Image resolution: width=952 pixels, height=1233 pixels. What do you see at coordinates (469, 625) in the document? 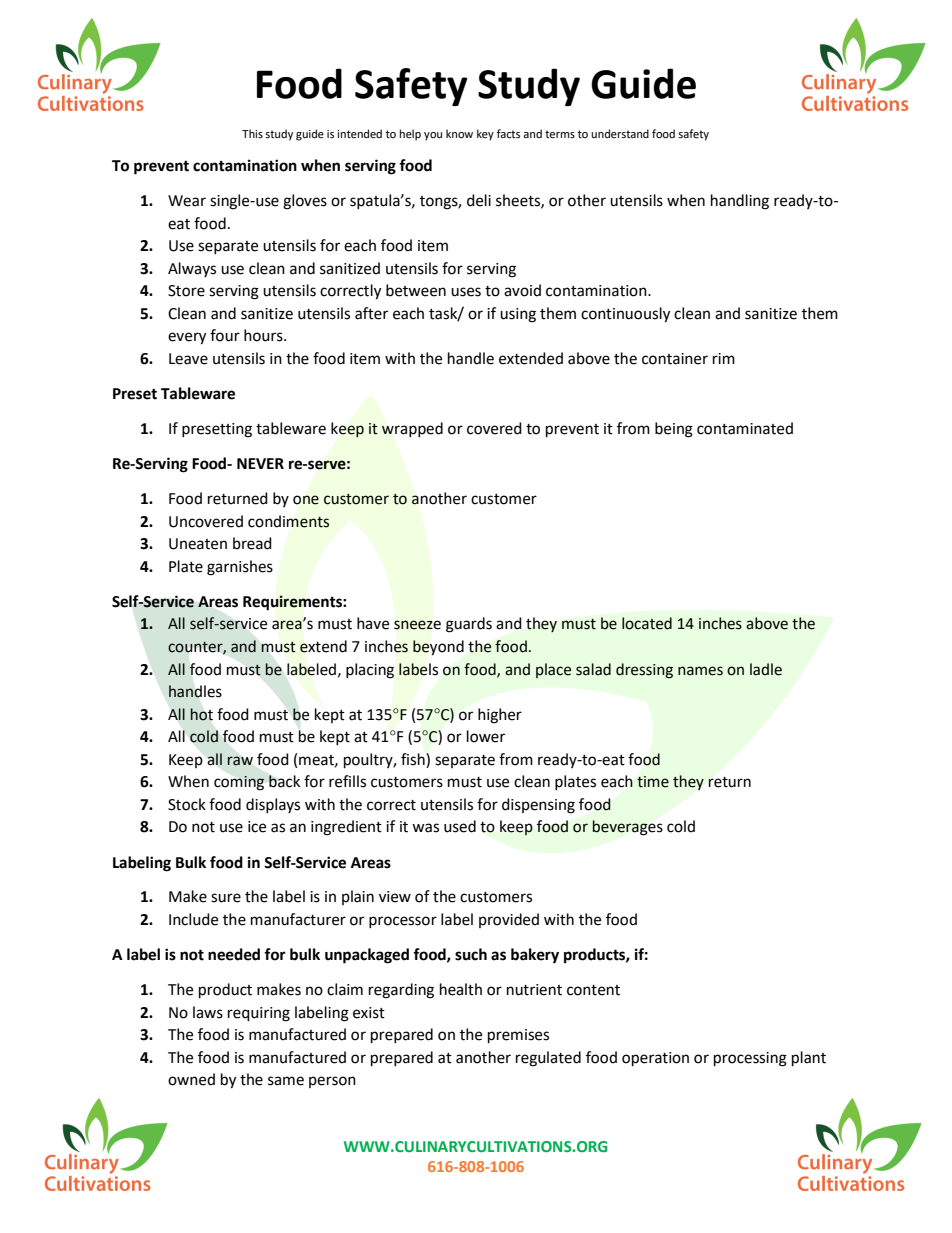
I see `guards` at bounding box center [469, 625].
